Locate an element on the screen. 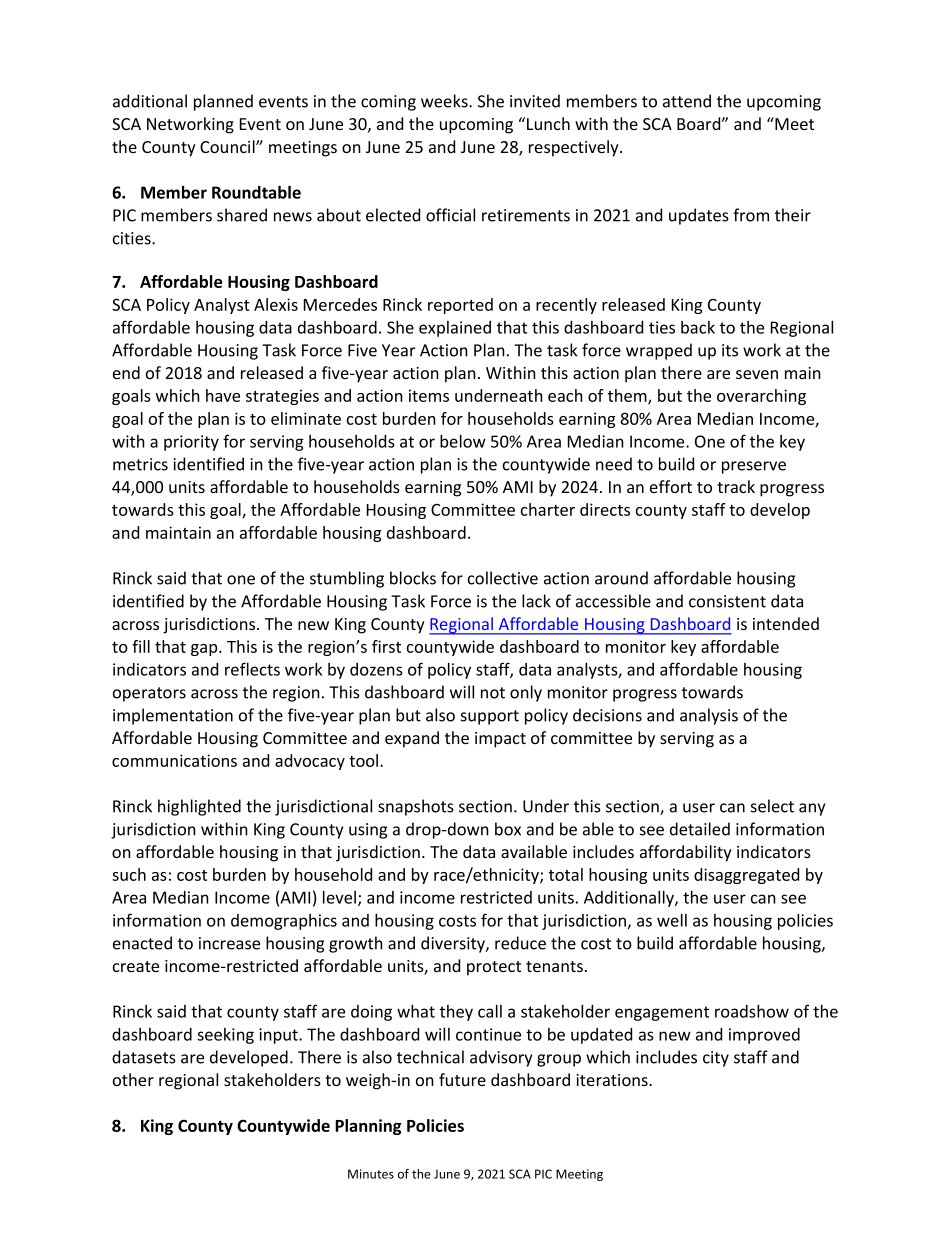 The width and height of the screenshot is (952, 1233). other is located at coordinates (133, 1079).
